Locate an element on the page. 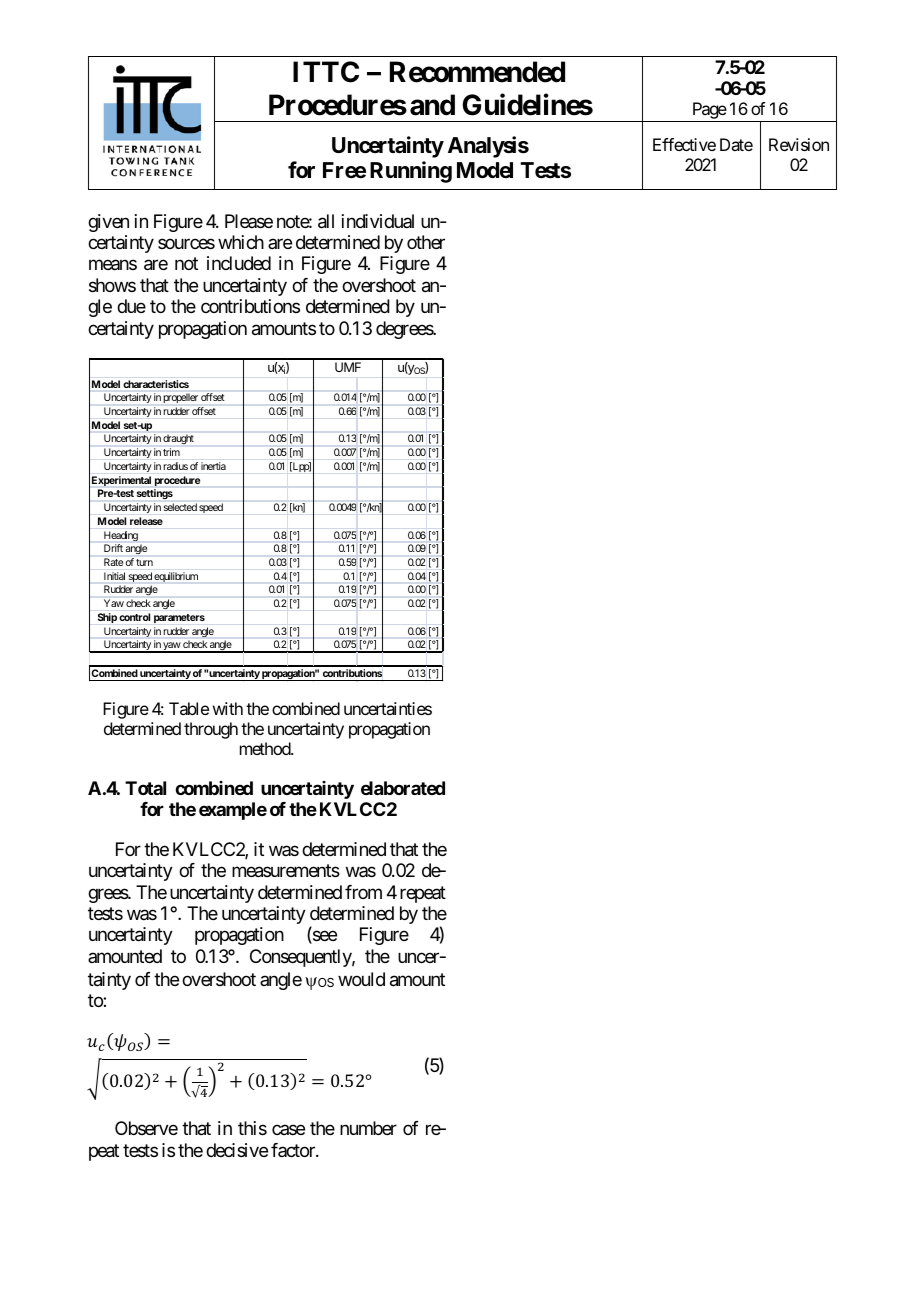 Image resolution: width=924 pixels, height=1307 pixels. Page is located at coordinates (708, 112).
